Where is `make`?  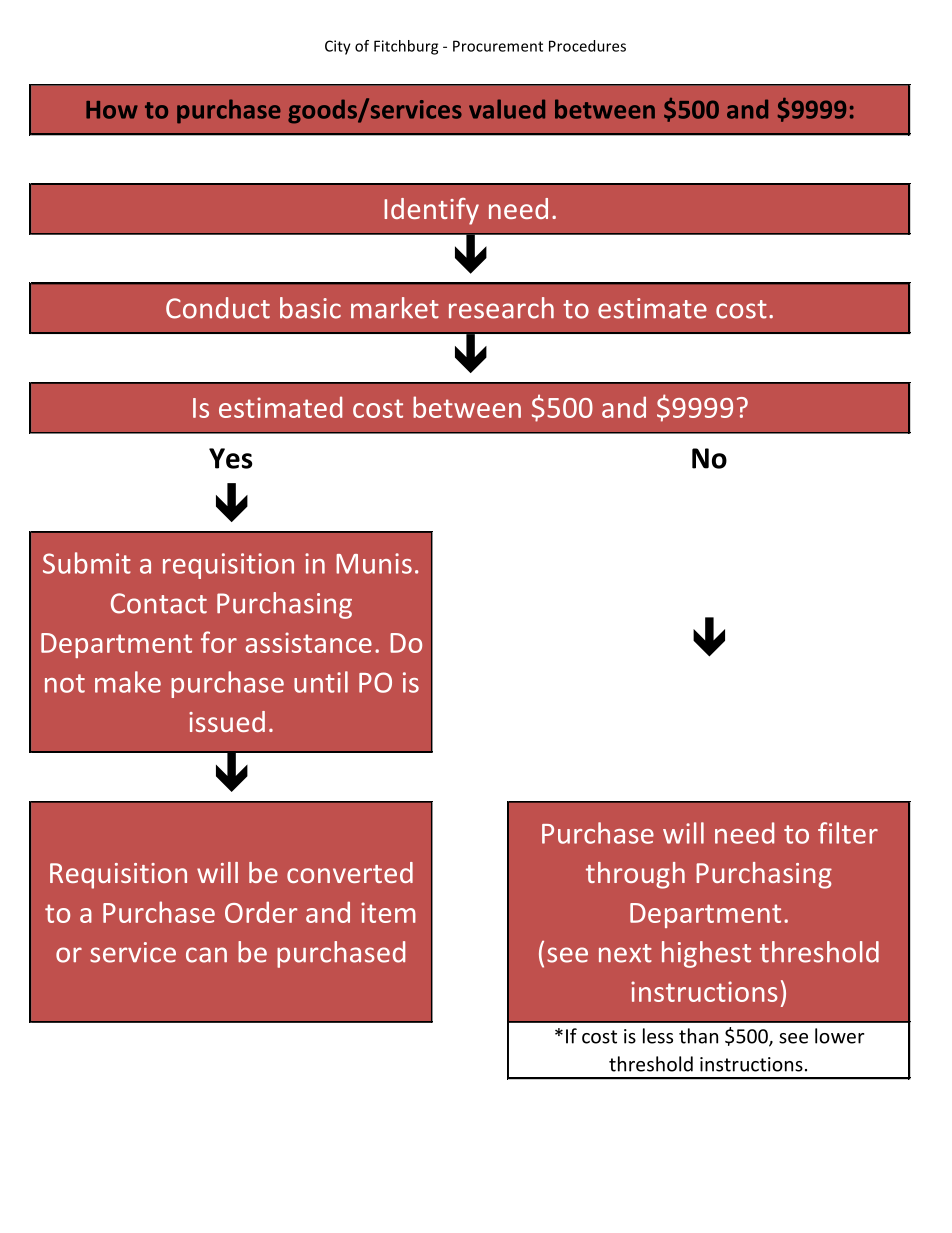
make is located at coordinates (128, 682).
